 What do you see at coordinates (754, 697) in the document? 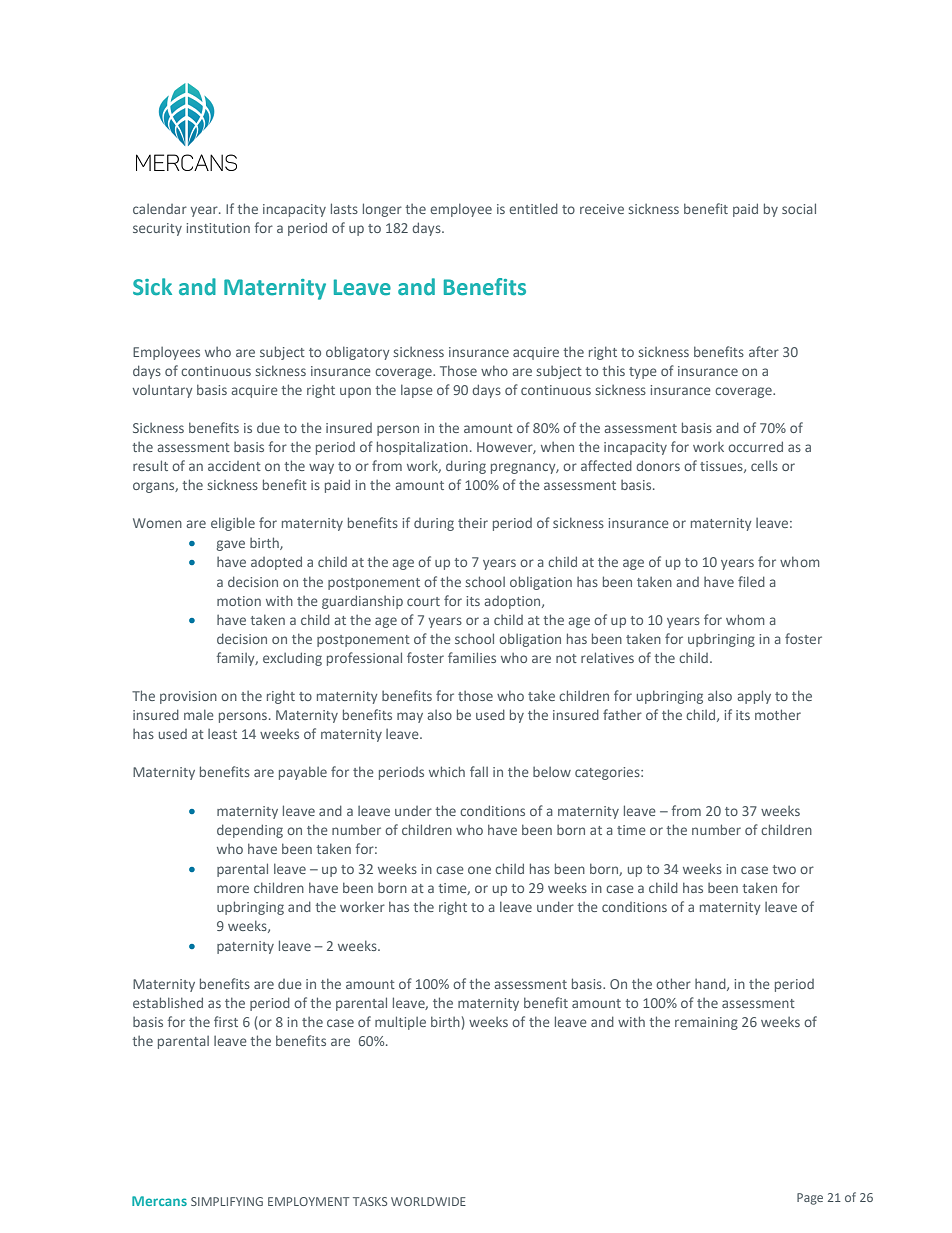
I see `apply` at bounding box center [754, 697].
